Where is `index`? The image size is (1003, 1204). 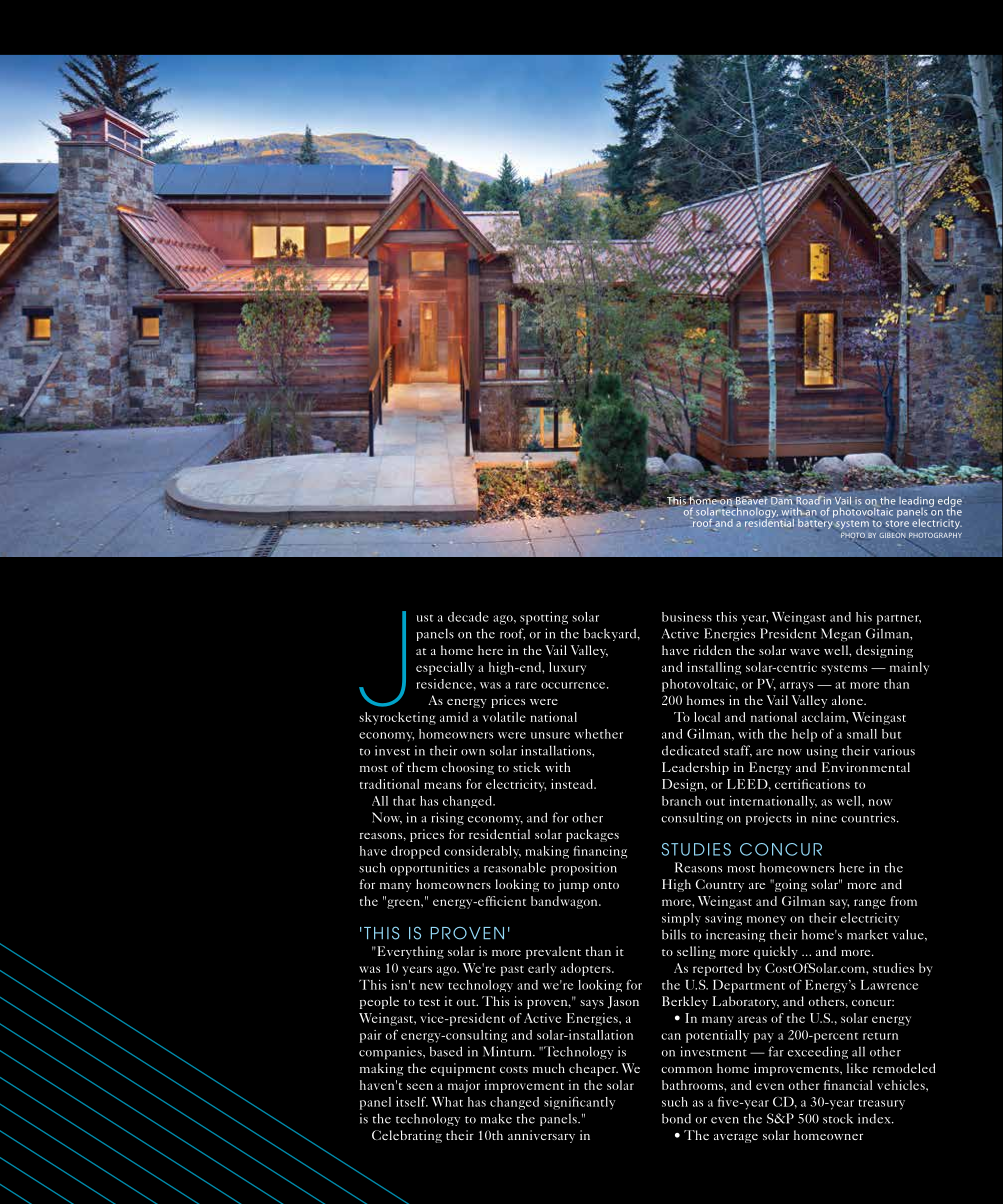 index is located at coordinates (875, 1118).
